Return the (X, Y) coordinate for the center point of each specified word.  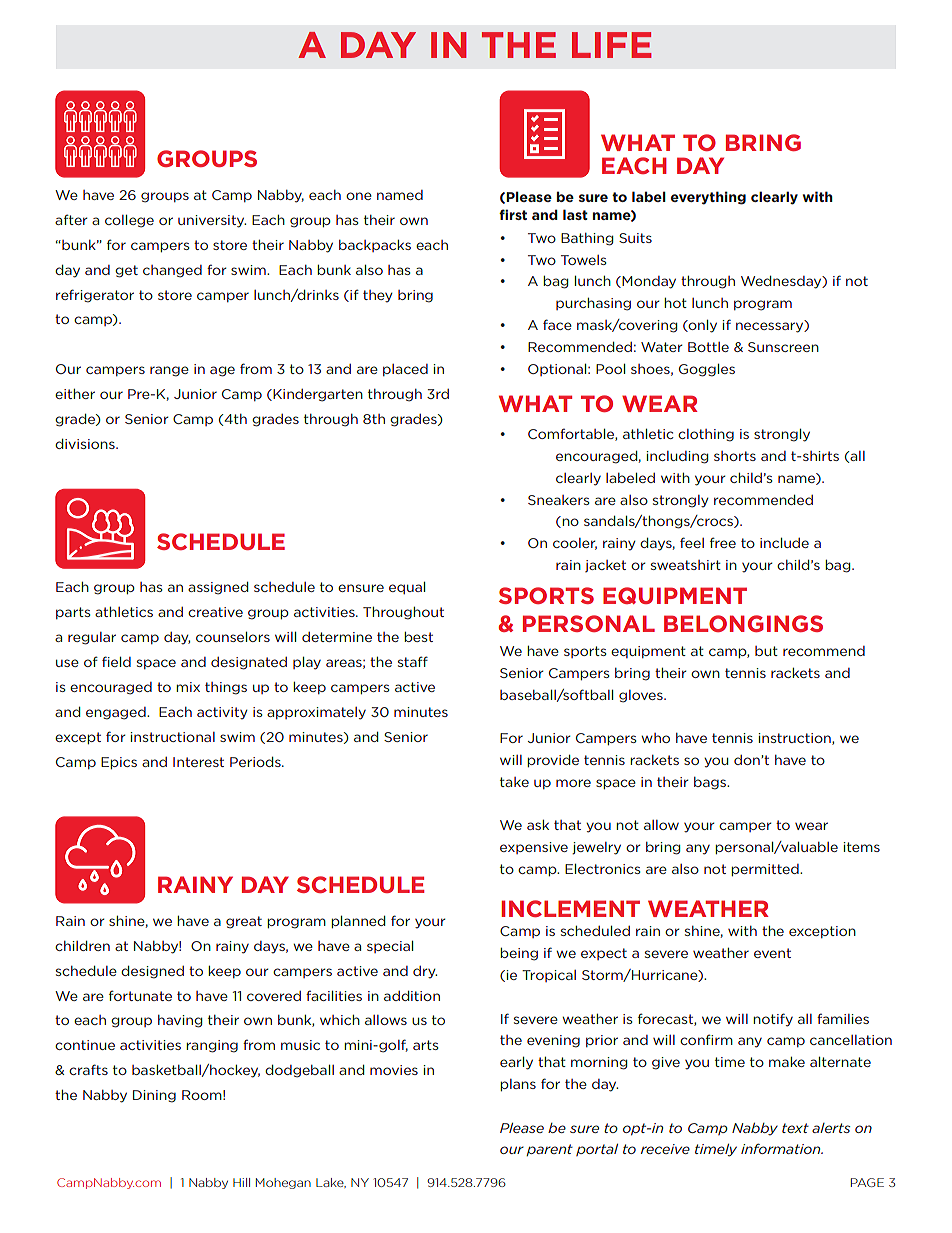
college (129, 221)
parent (549, 1150)
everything (708, 198)
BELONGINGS (743, 623)
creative (215, 612)
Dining (154, 1096)
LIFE (612, 45)
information (782, 1148)
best (418, 637)
